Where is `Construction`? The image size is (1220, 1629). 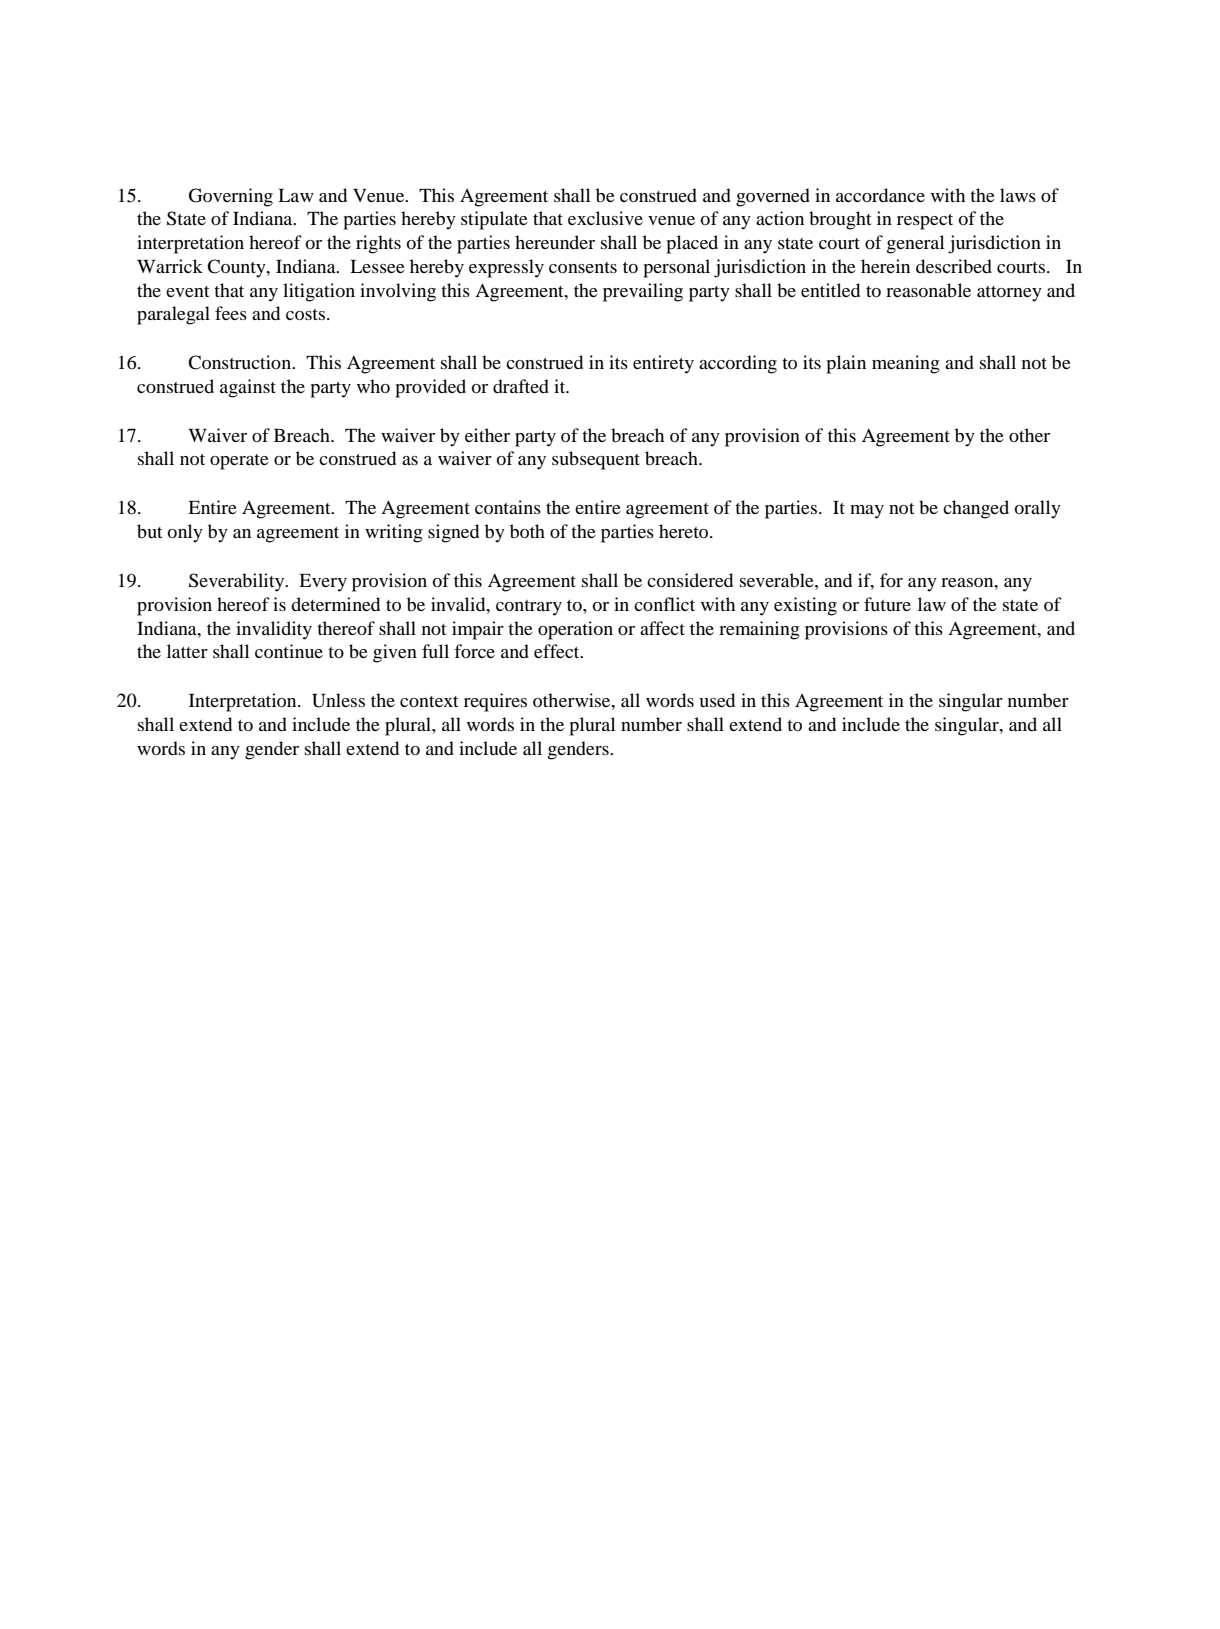 Construction is located at coordinates (241, 362).
